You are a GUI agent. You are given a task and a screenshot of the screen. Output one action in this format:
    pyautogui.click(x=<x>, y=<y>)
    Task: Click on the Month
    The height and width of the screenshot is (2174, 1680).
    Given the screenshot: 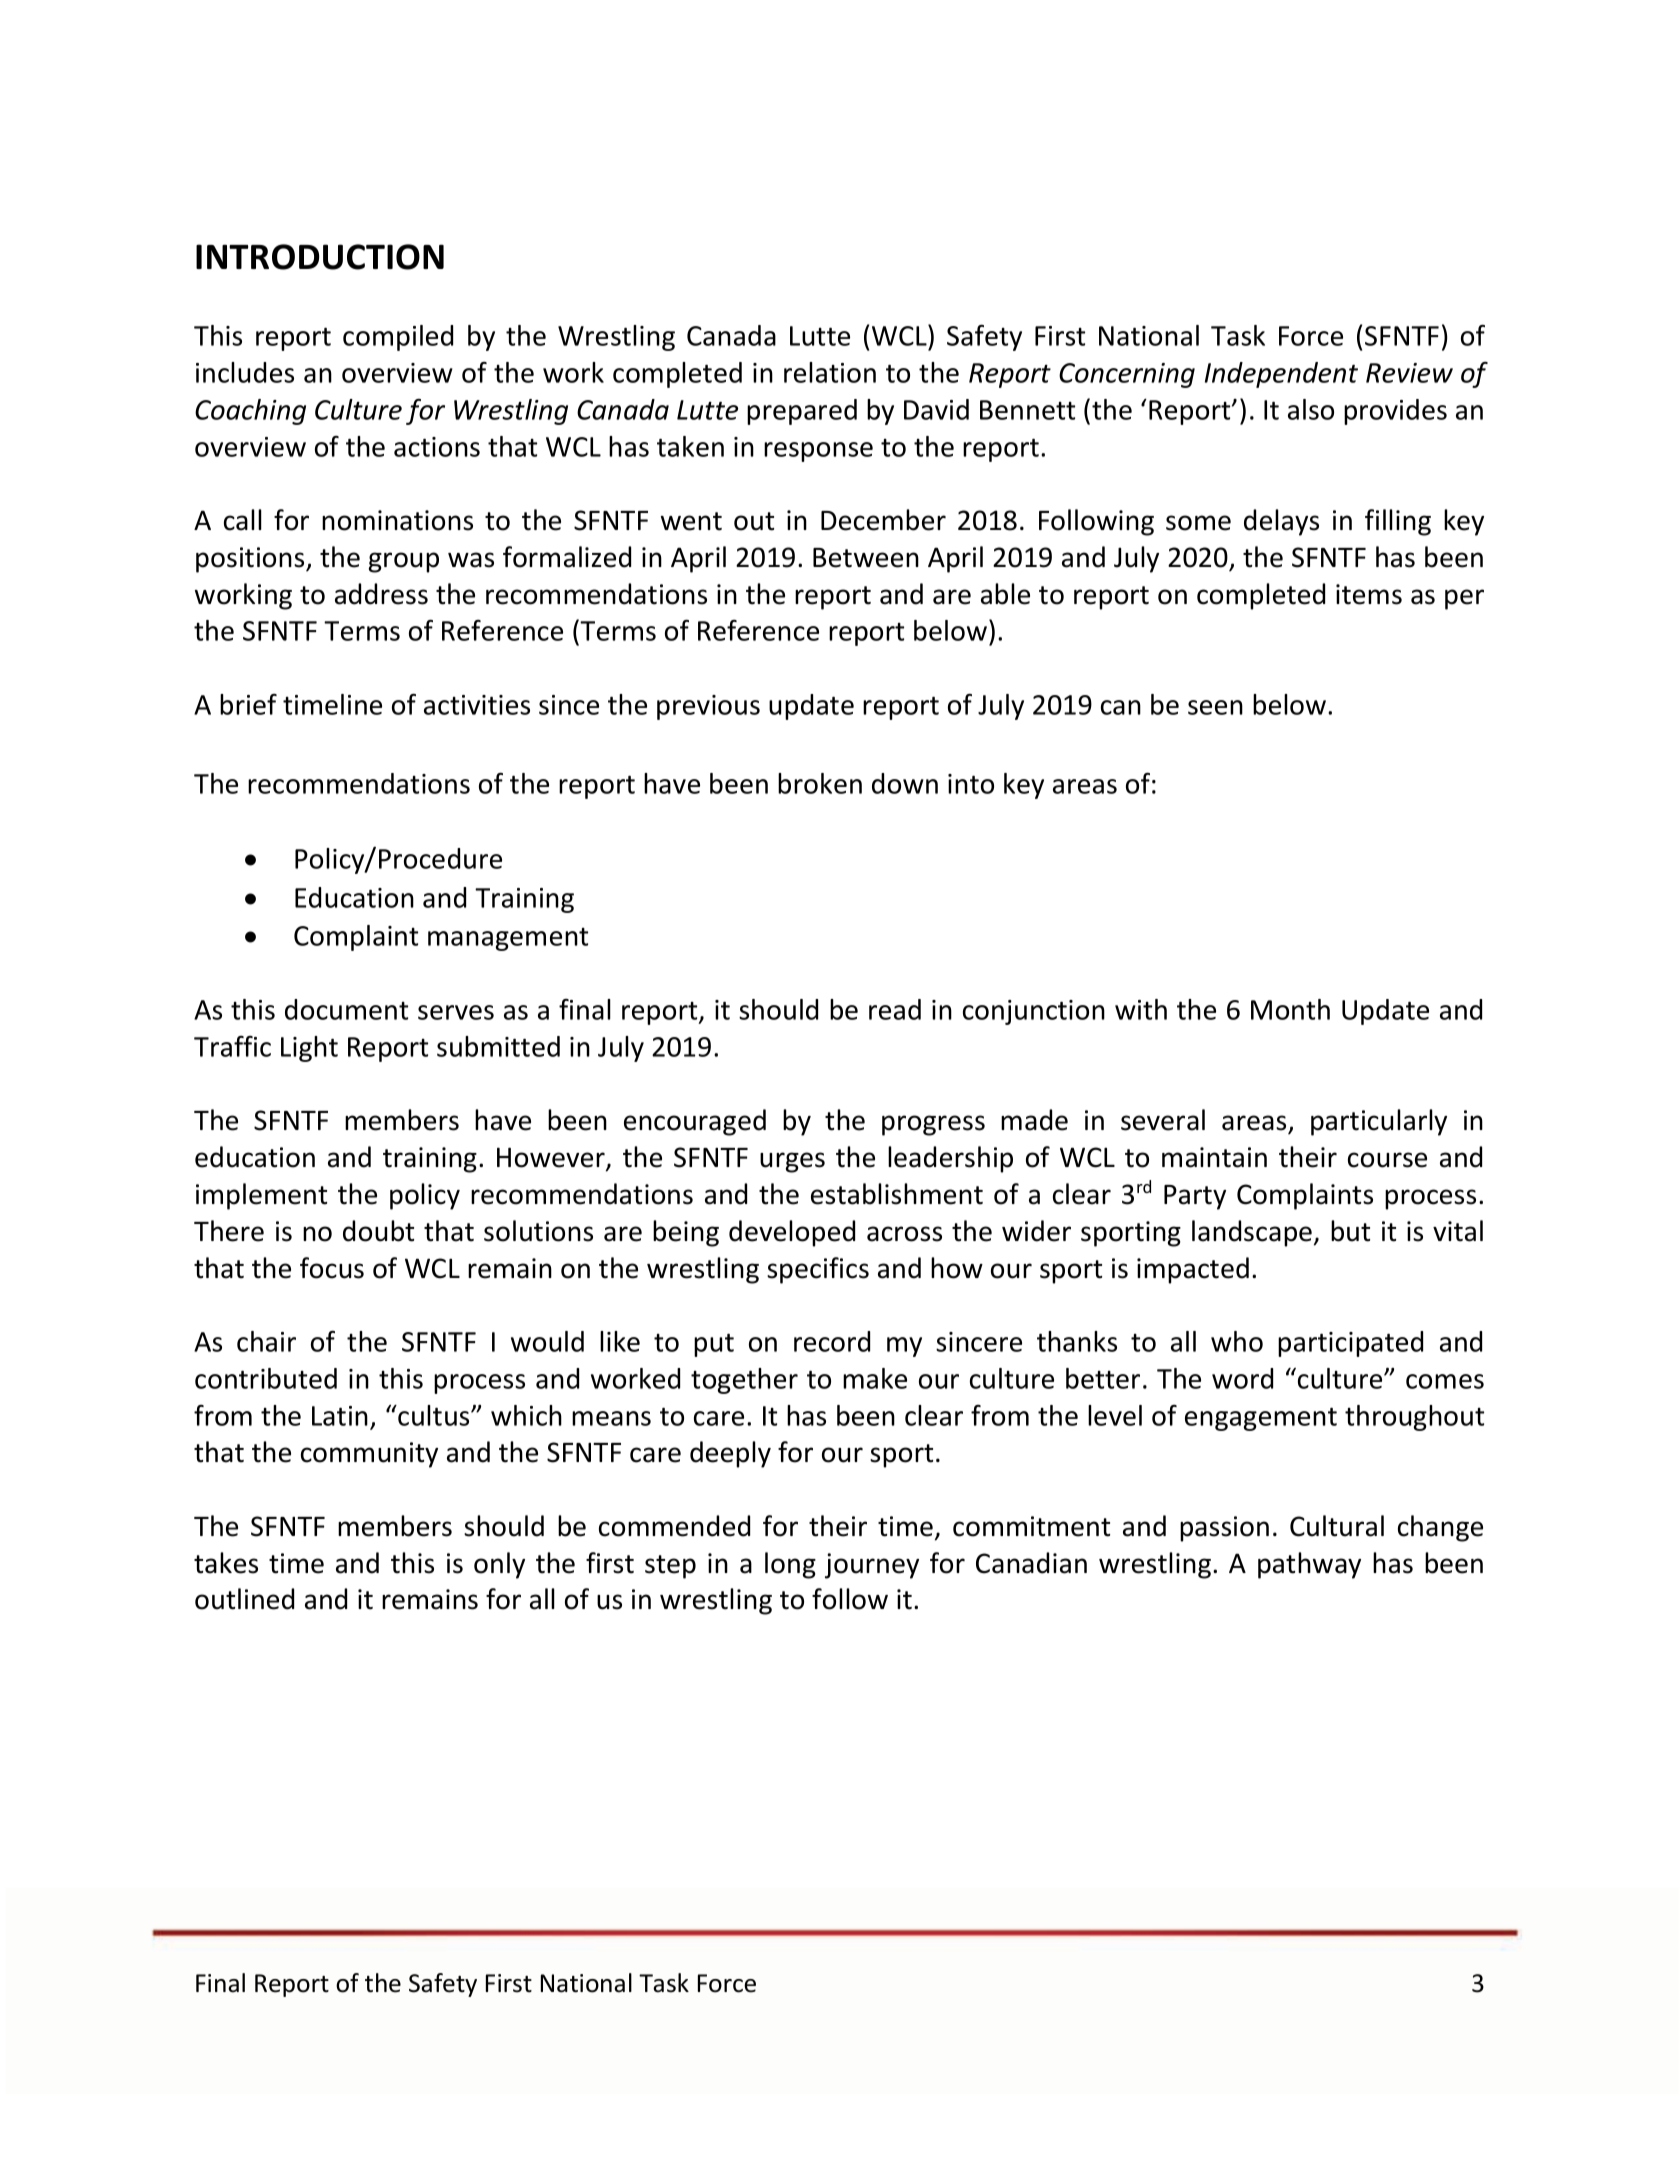 What is the action you would take?
    pyautogui.click(x=1290, y=1009)
